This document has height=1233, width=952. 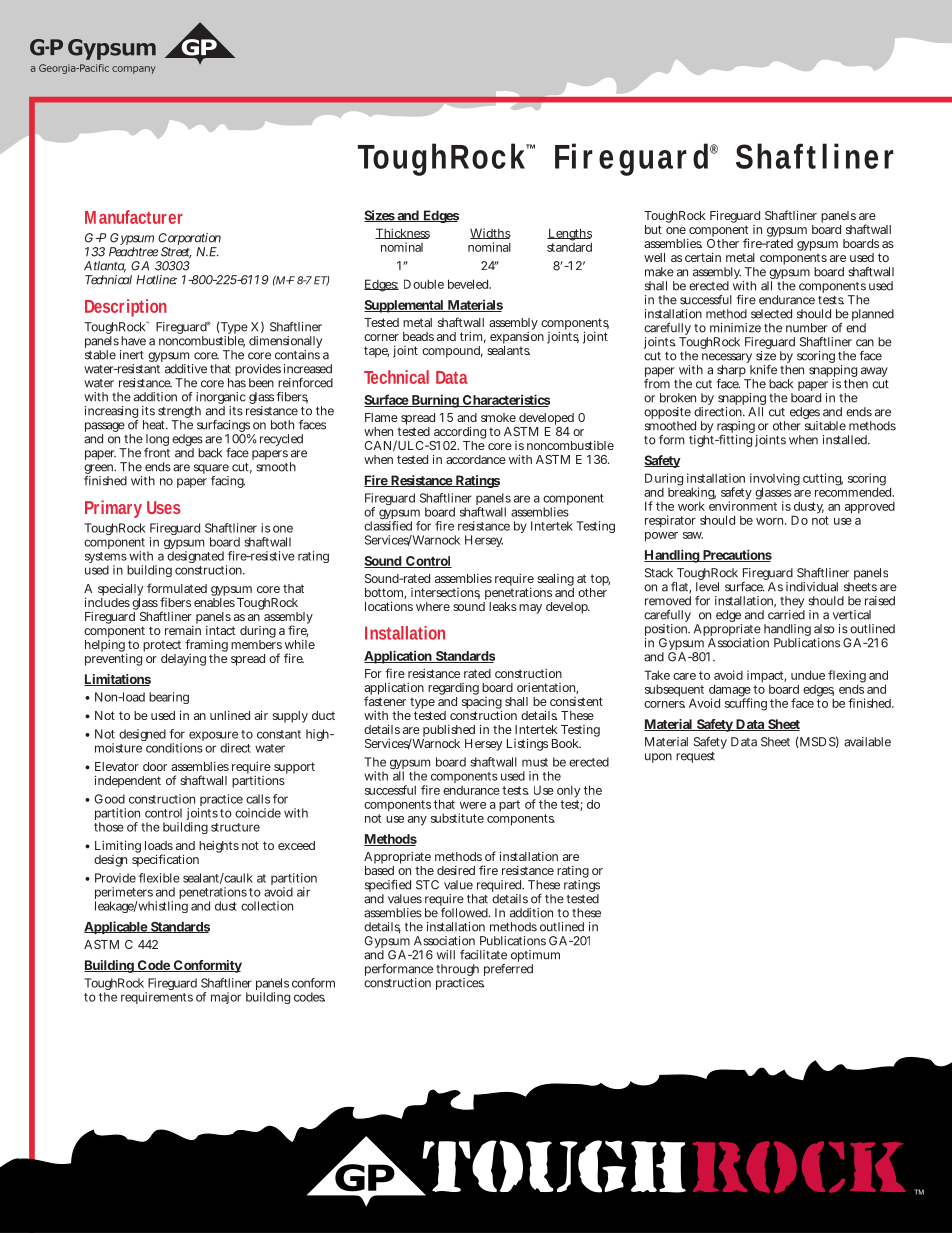 I want to click on optimum, so click(x=535, y=957).
